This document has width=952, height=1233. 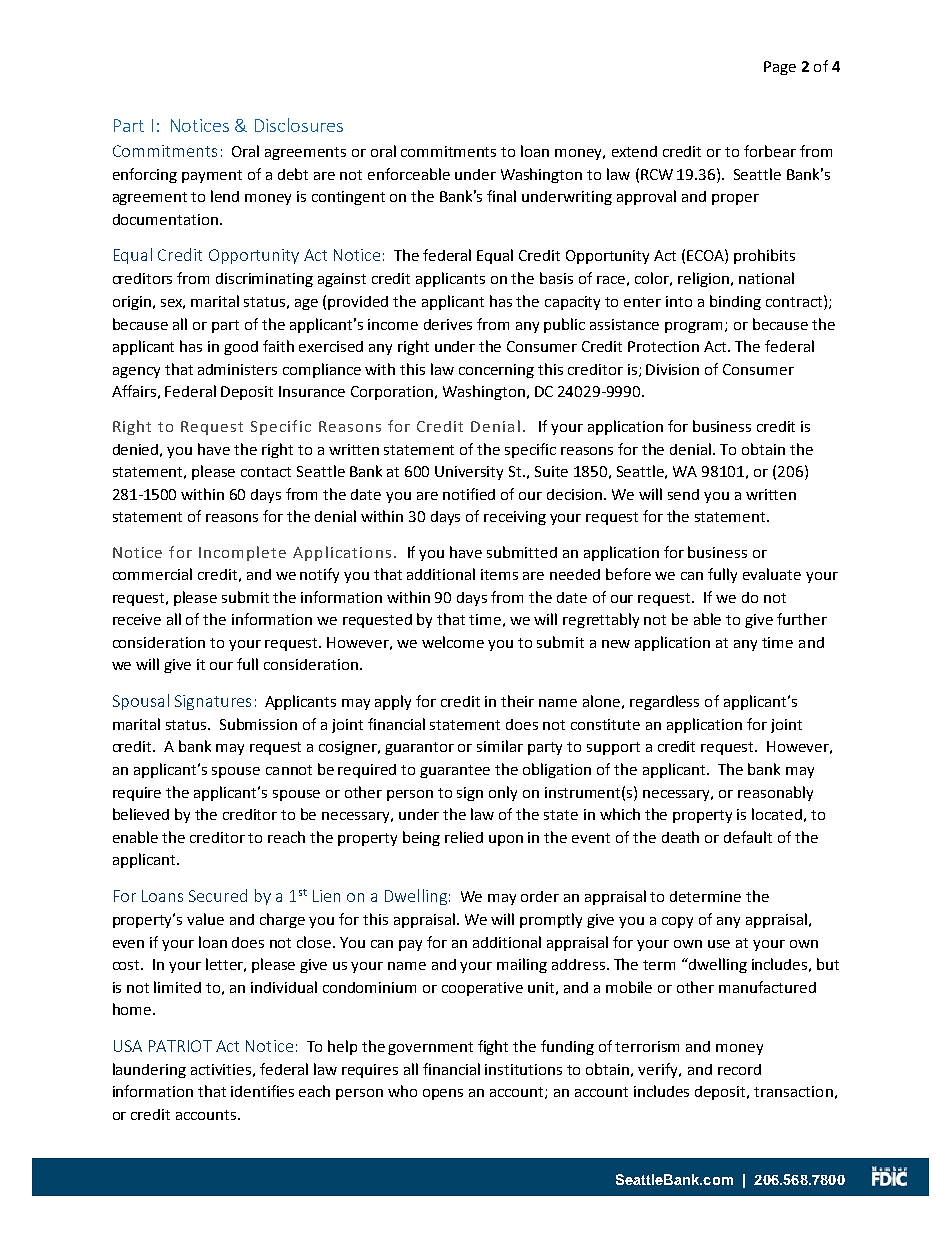 What do you see at coordinates (500, 746) in the document?
I see `similar` at bounding box center [500, 746].
